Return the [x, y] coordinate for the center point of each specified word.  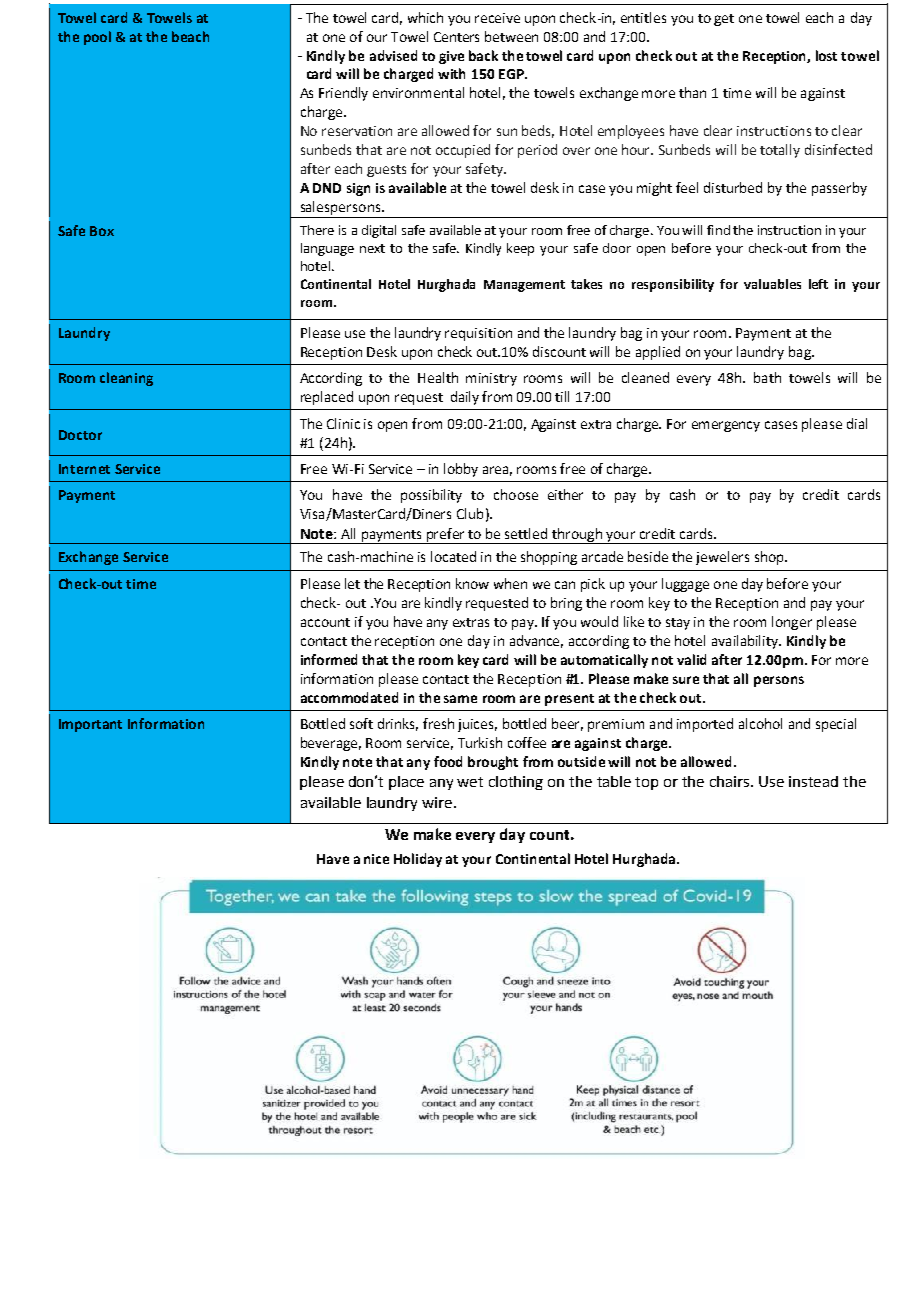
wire [437, 802]
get [724, 20]
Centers [456, 37]
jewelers [722, 558]
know [472, 583]
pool [97, 38]
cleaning [126, 379]
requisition [478, 334]
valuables [772, 284]
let [352, 583]
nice [376, 859]
